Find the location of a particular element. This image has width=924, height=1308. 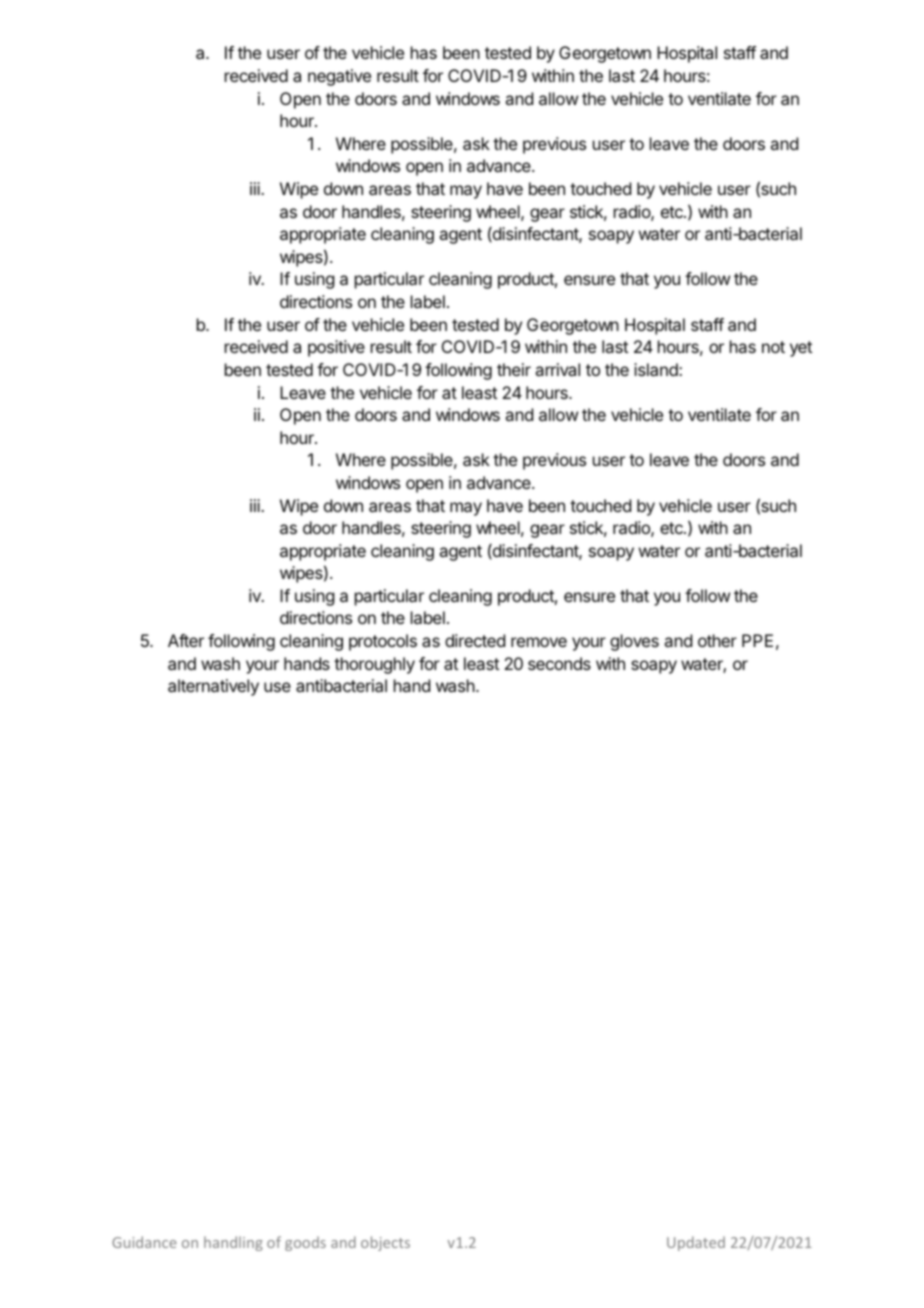

alternatively is located at coordinates (213, 687).
